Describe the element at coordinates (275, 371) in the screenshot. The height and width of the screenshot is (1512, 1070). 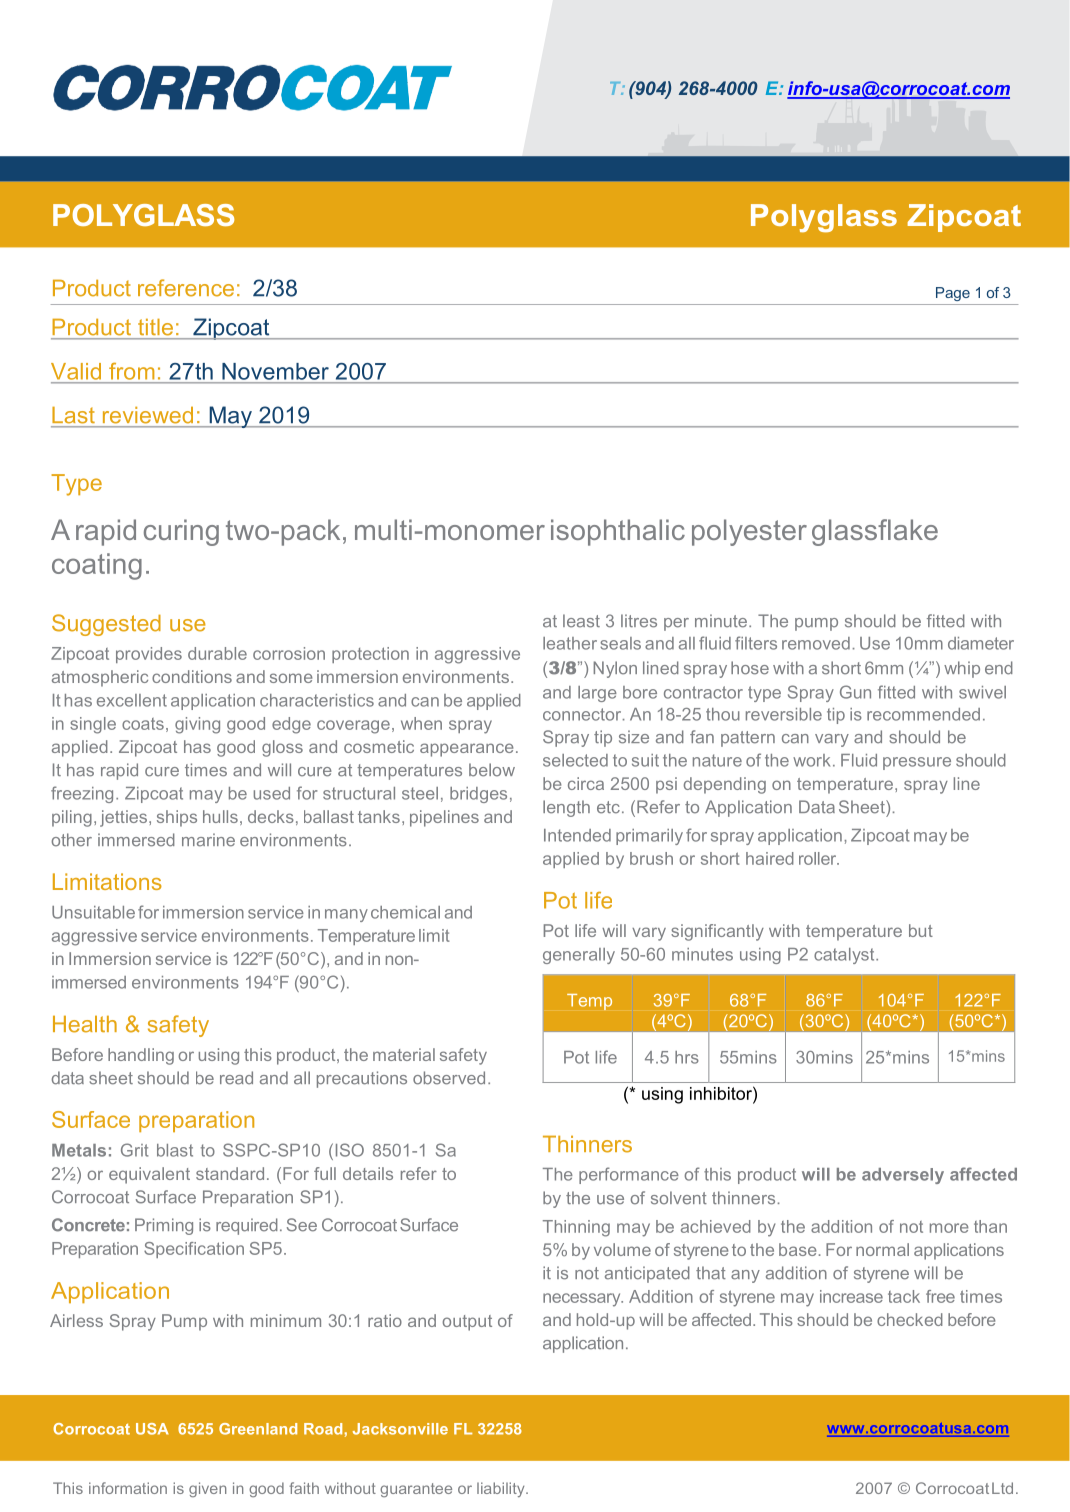
I see `November` at that location.
